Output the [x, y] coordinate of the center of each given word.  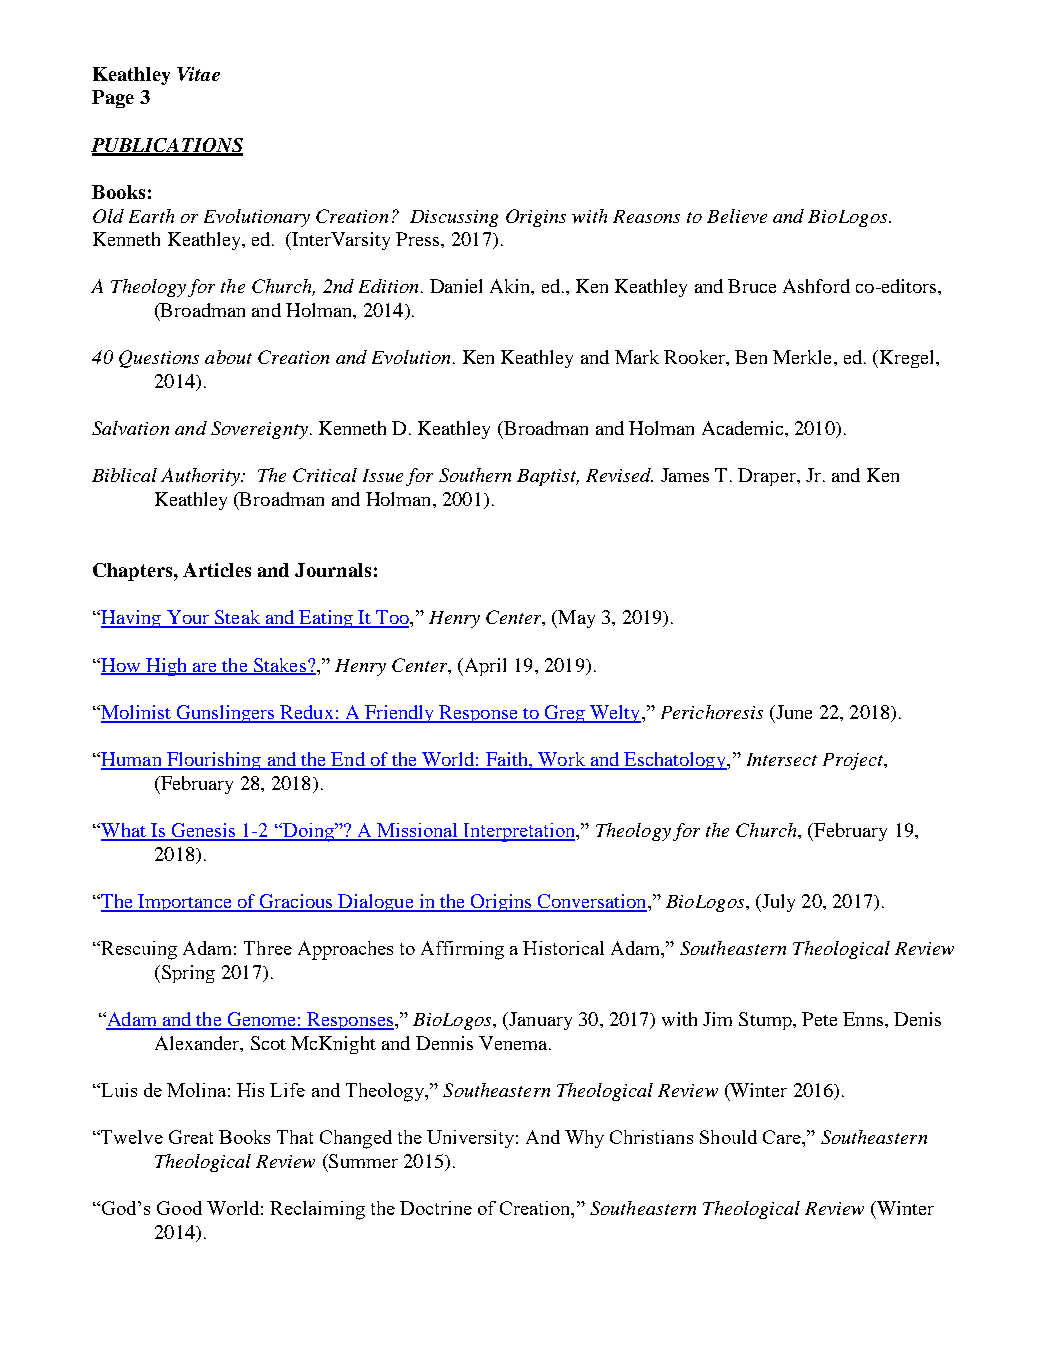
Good [179, 1208]
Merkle [804, 357]
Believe [737, 216]
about [228, 357]
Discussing [454, 218]
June [793, 712]
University [470, 1139]
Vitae [198, 74]
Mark [637, 357]
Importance [185, 903]
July [777, 903]
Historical [563, 948]
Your [188, 618]
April [484, 667]
